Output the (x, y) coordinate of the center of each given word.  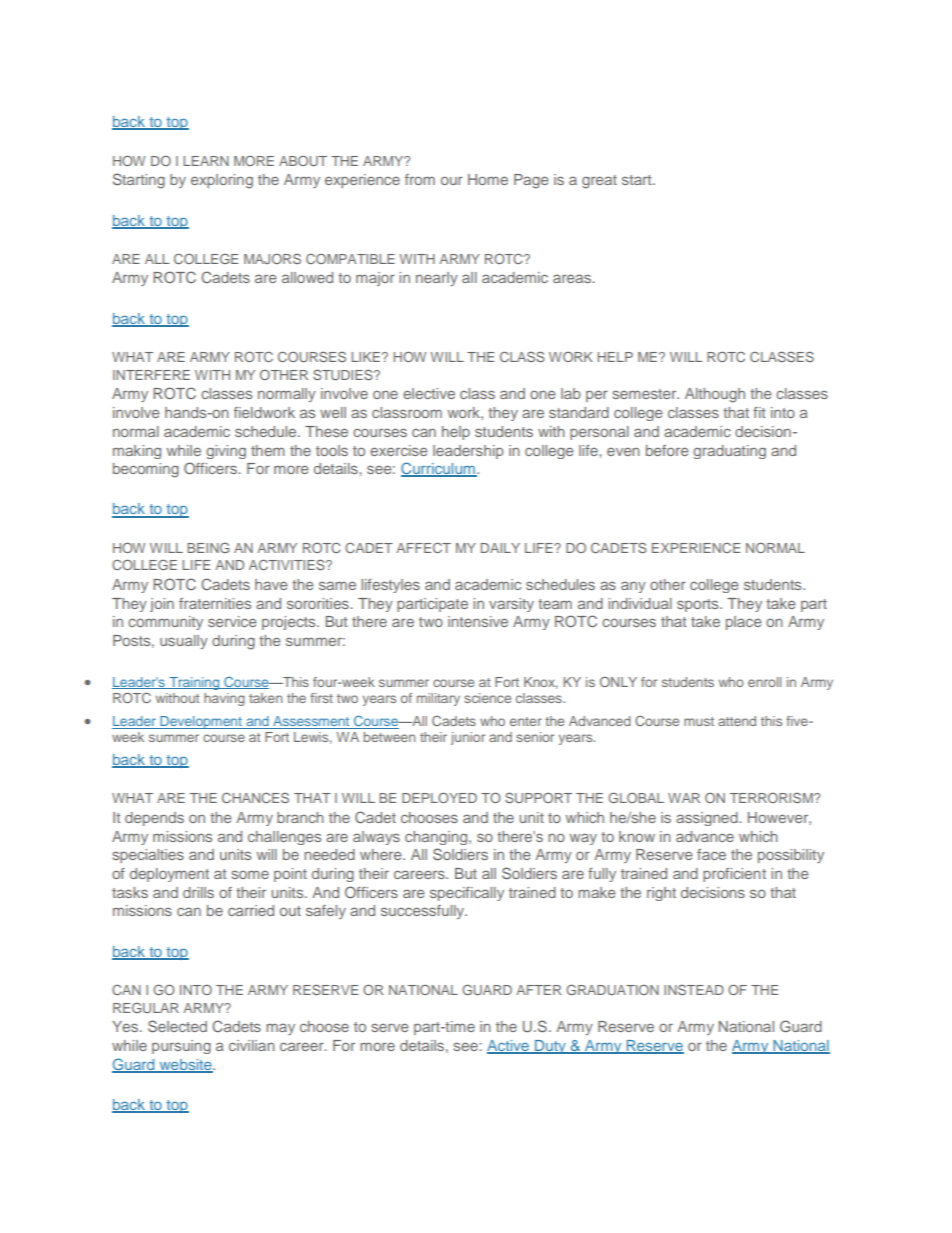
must (699, 721)
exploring (222, 181)
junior (468, 738)
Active (509, 1047)
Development (201, 722)
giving (226, 452)
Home (488, 179)
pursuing (181, 1047)
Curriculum (439, 469)
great (599, 182)
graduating (729, 452)
